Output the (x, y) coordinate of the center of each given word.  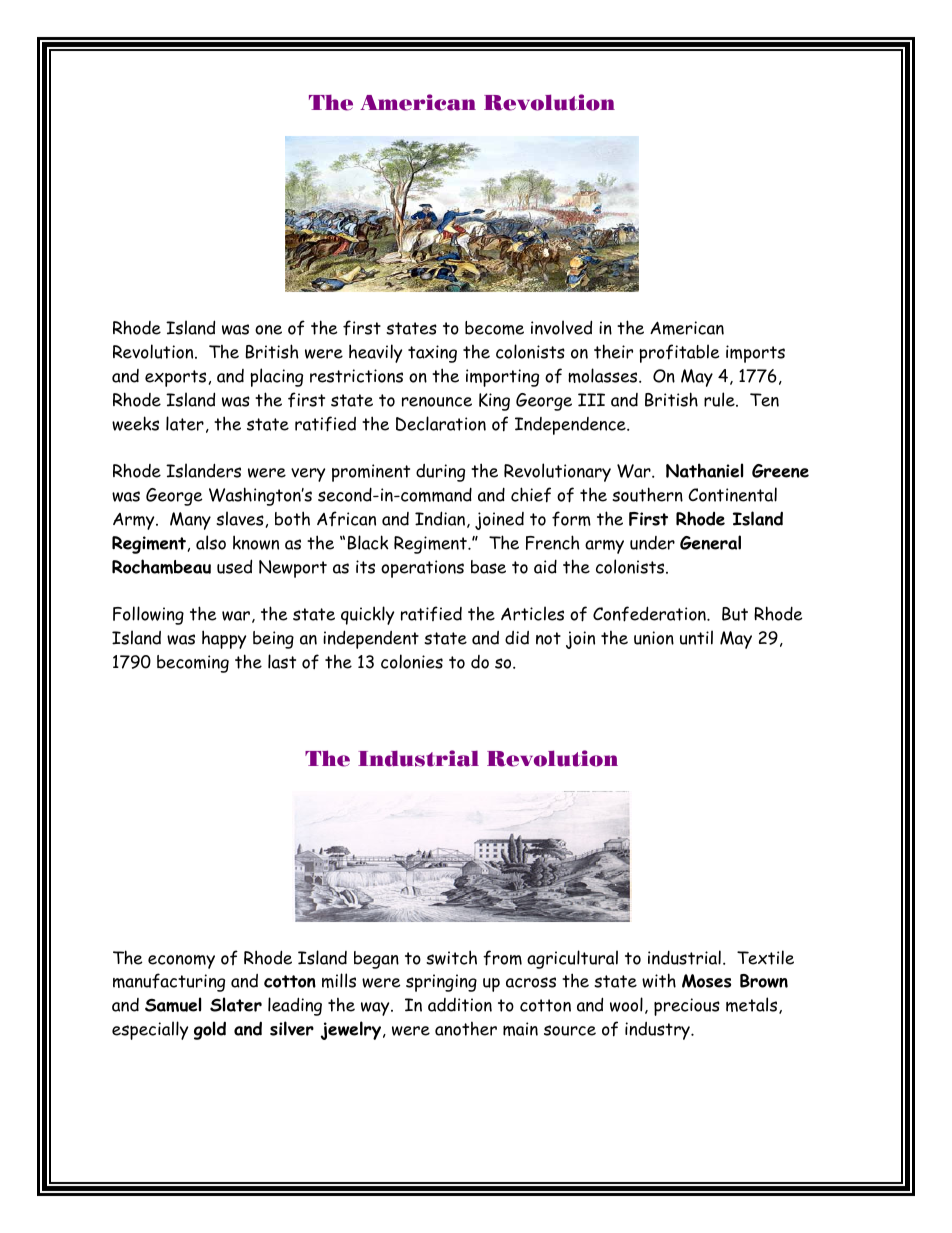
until (696, 637)
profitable (679, 353)
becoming (193, 664)
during (440, 473)
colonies (412, 661)
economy (181, 962)
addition (460, 1005)
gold (210, 1030)
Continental (732, 494)
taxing (432, 354)
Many (190, 521)
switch (451, 957)
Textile (765, 957)
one (268, 330)
